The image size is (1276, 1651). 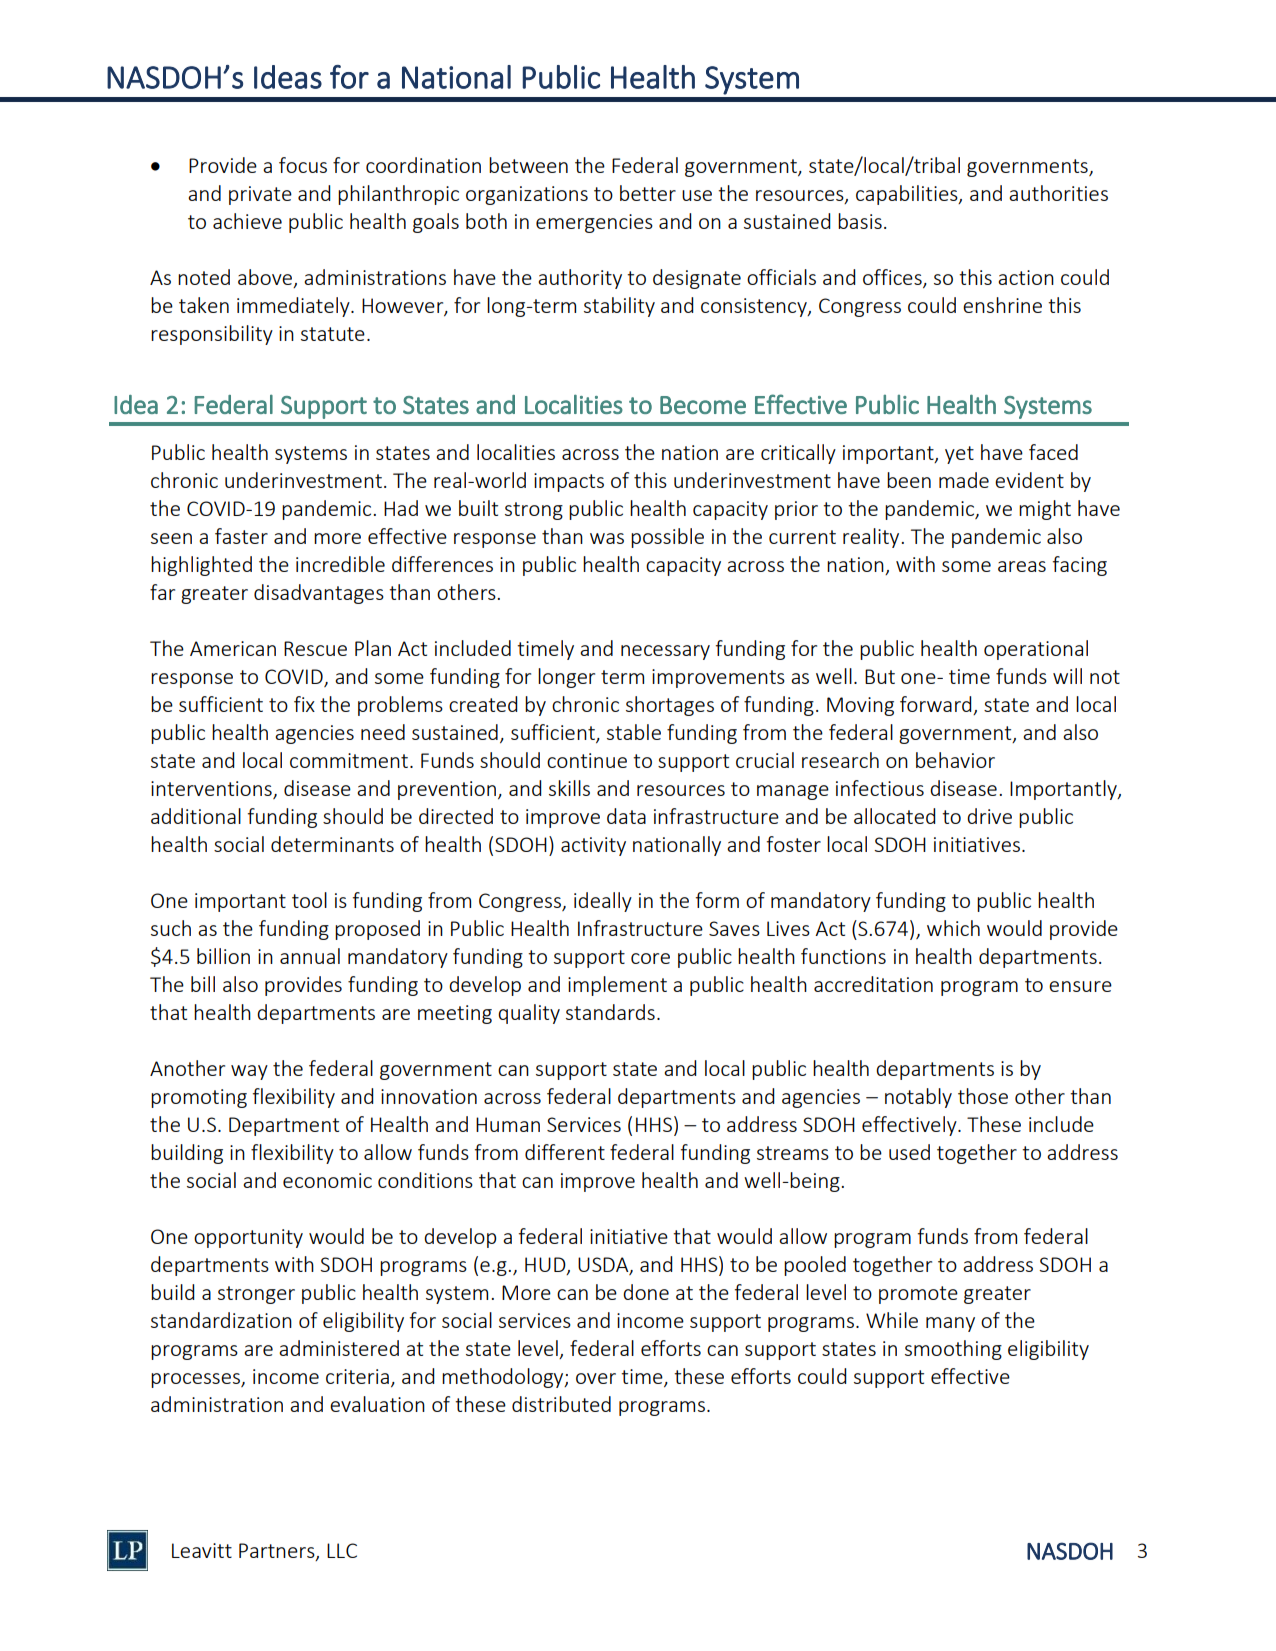 What do you see at coordinates (278, 1552) in the page?
I see `Partners` at bounding box center [278, 1552].
